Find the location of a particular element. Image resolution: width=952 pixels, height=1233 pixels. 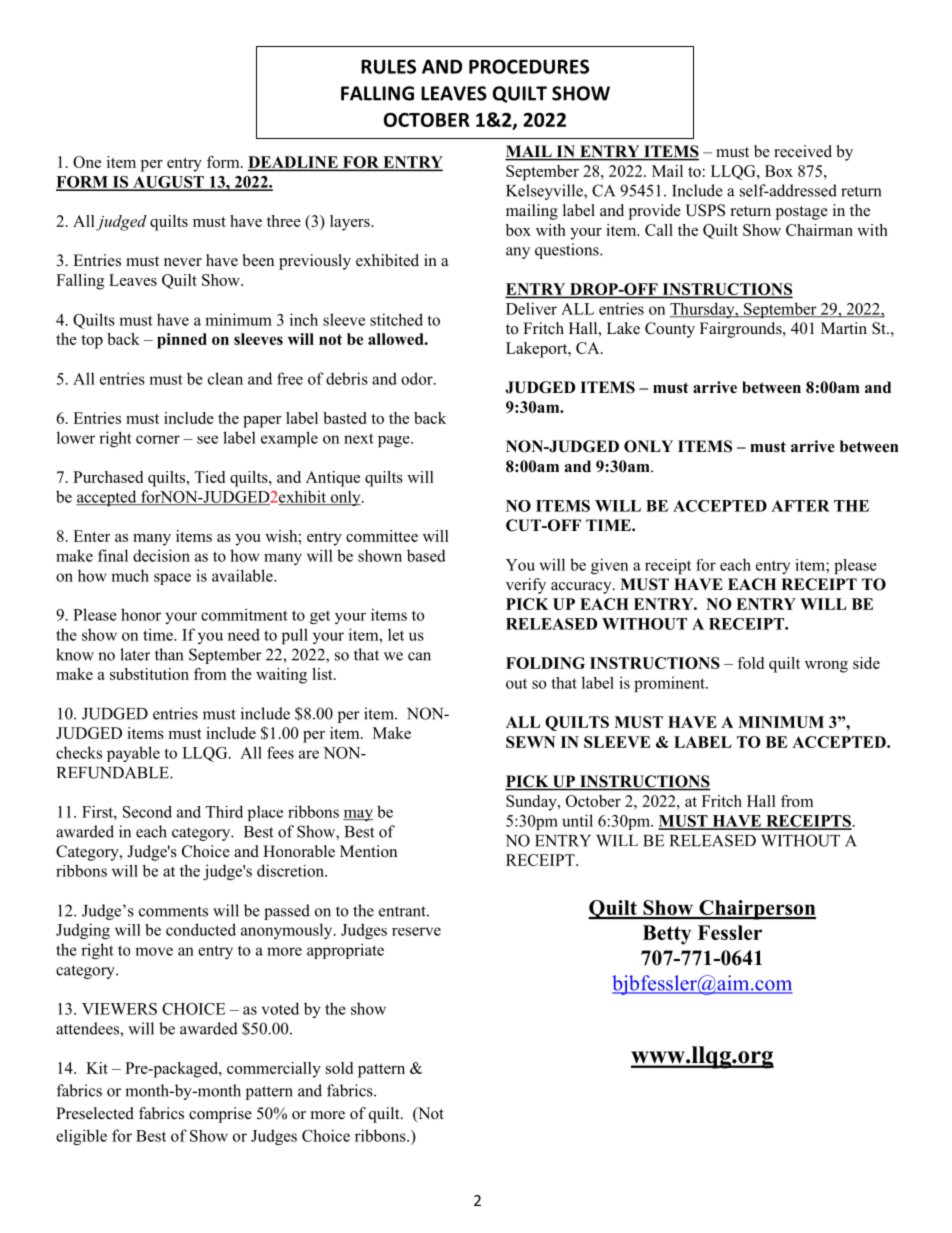

verify is located at coordinates (526, 586).
